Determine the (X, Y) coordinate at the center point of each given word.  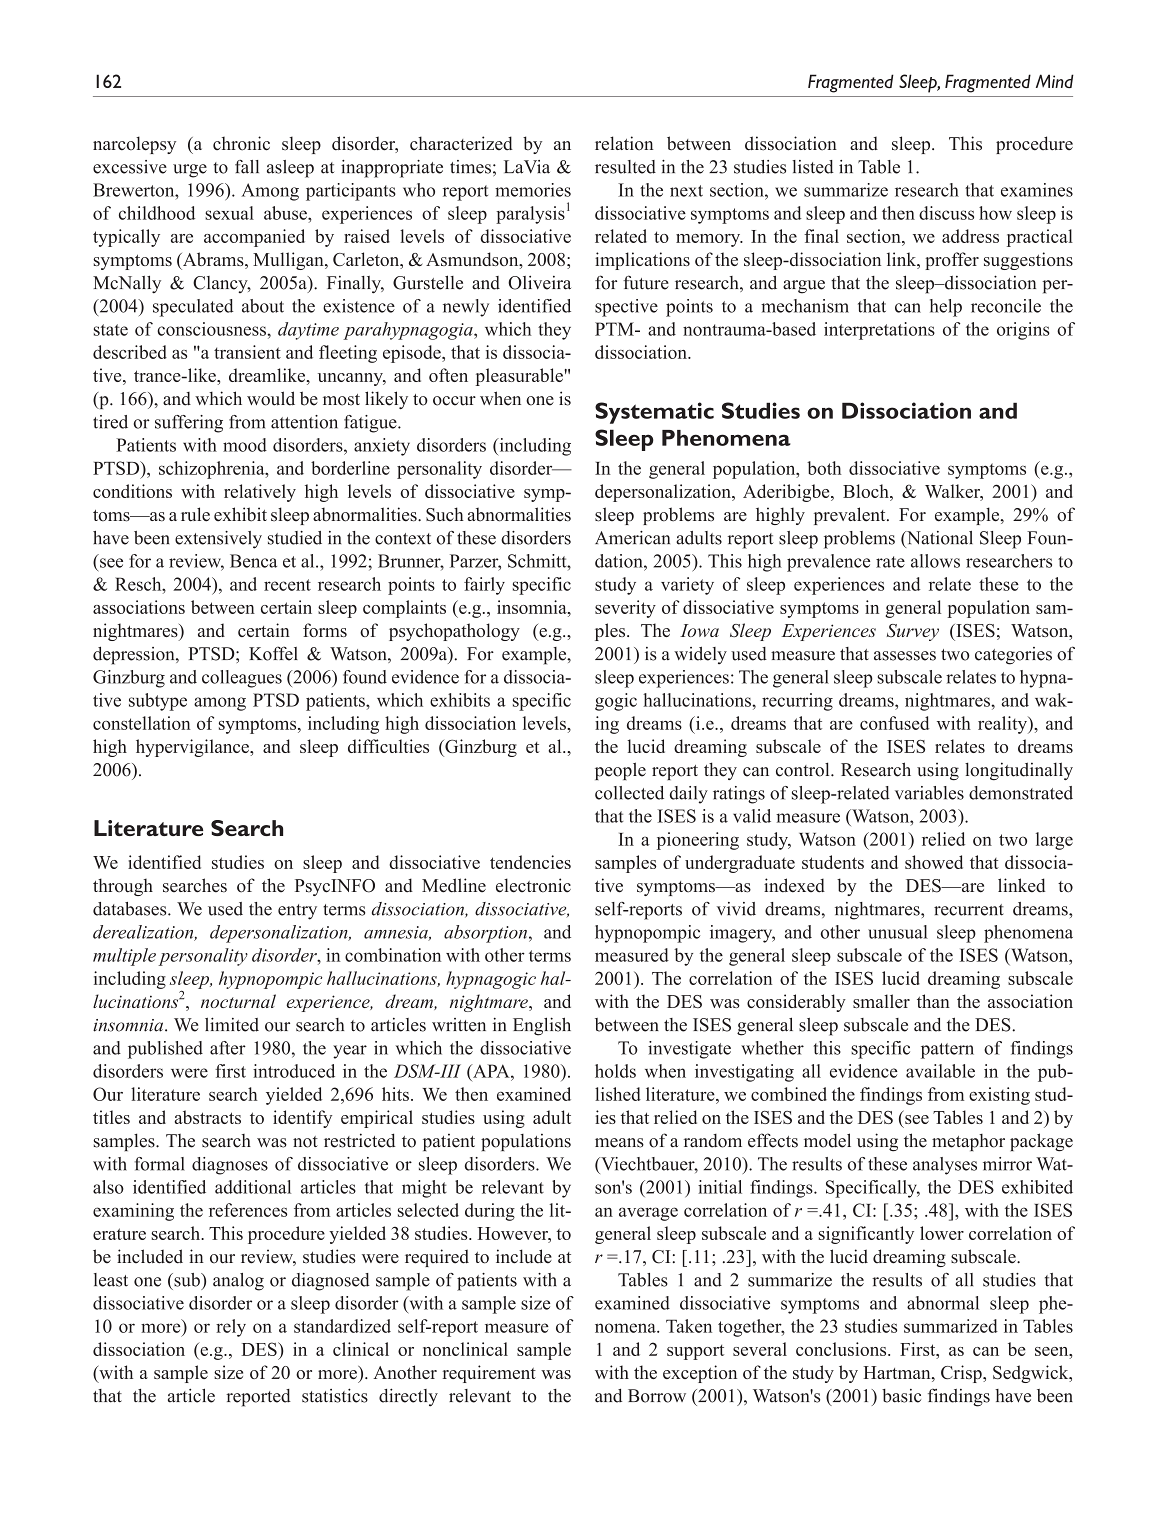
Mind (1055, 81)
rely (231, 1328)
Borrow (657, 1396)
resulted (625, 167)
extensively (218, 540)
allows (935, 561)
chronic (241, 143)
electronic (533, 885)
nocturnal (238, 1001)
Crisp (962, 1374)
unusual (898, 932)
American (632, 538)
